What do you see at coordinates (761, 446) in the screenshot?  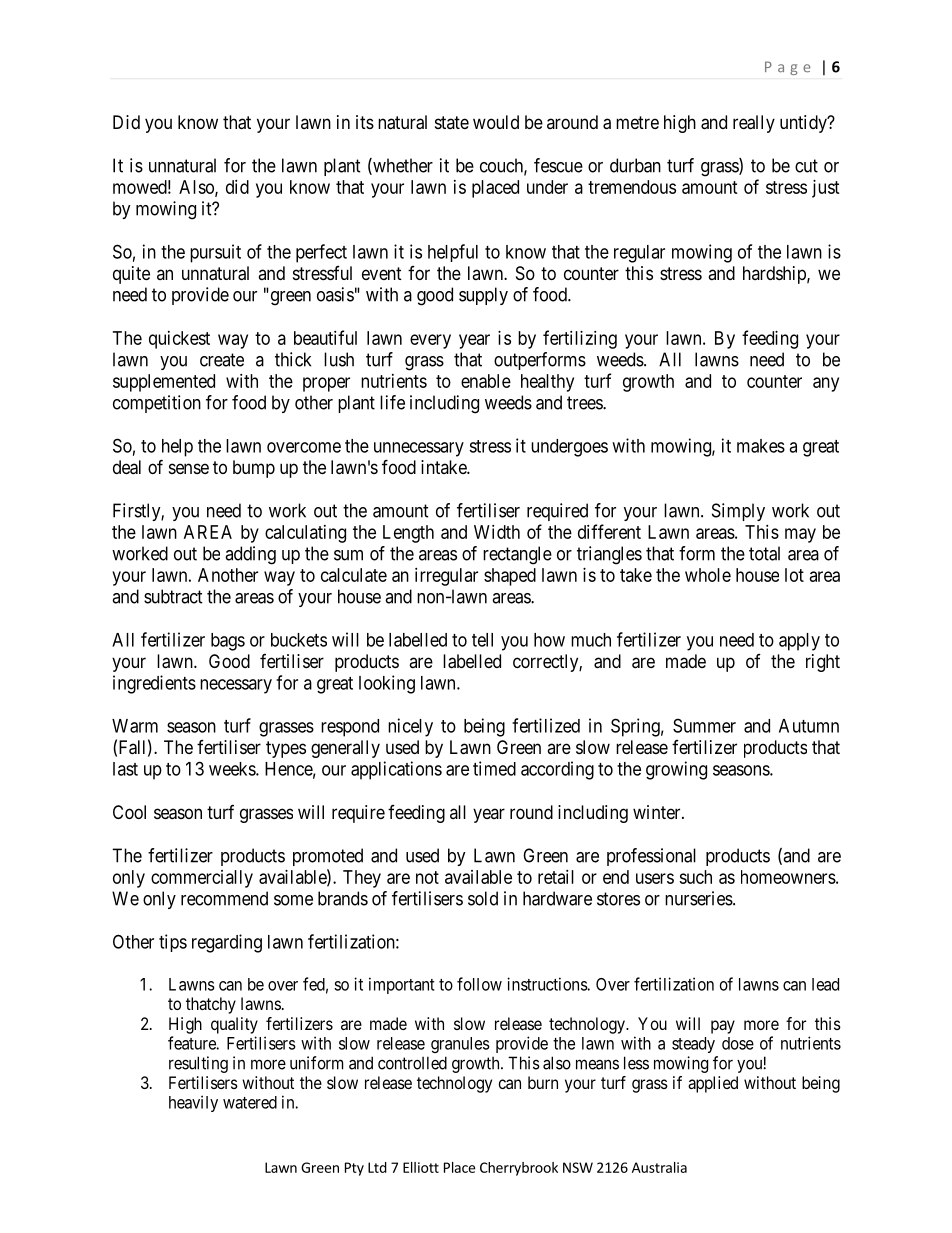 I see `makes` at bounding box center [761, 446].
